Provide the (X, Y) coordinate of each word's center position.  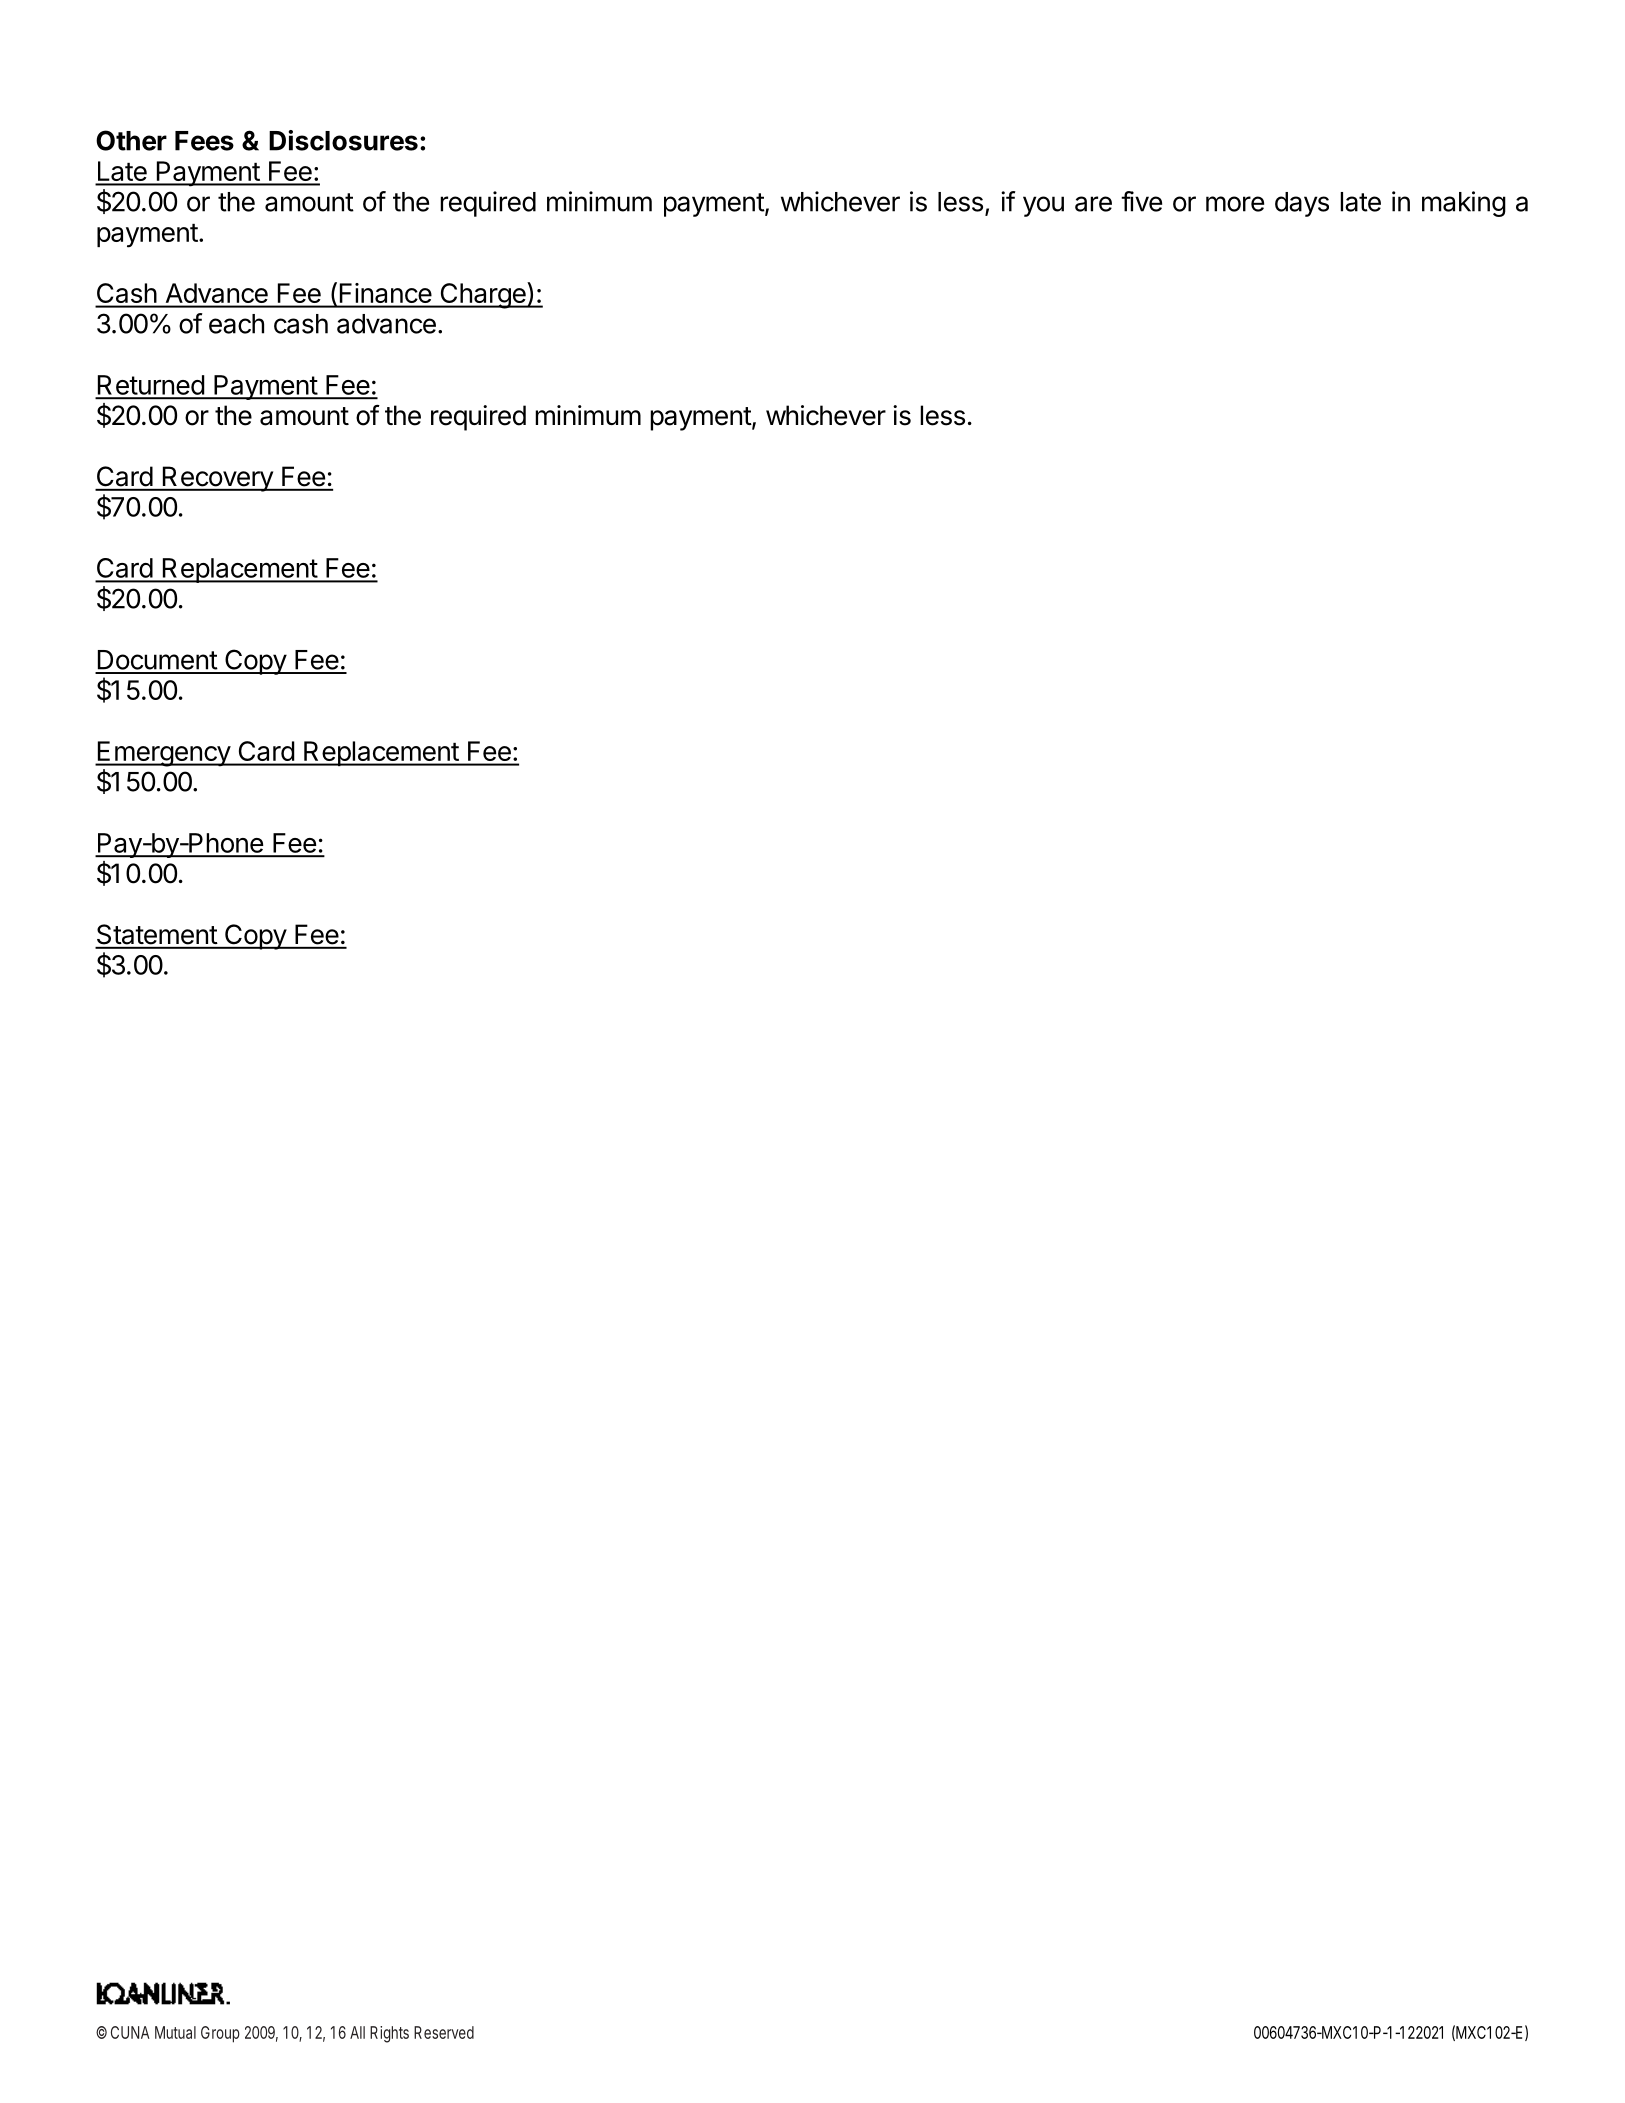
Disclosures (343, 140)
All (357, 2032)
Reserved (444, 2032)
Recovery (217, 479)
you (1043, 206)
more (1235, 204)
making (1464, 204)
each (236, 324)
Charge (483, 295)
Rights (389, 2034)
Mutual (175, 2032)
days (1302, 204)
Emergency (163, 754)
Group (220, 2034)
